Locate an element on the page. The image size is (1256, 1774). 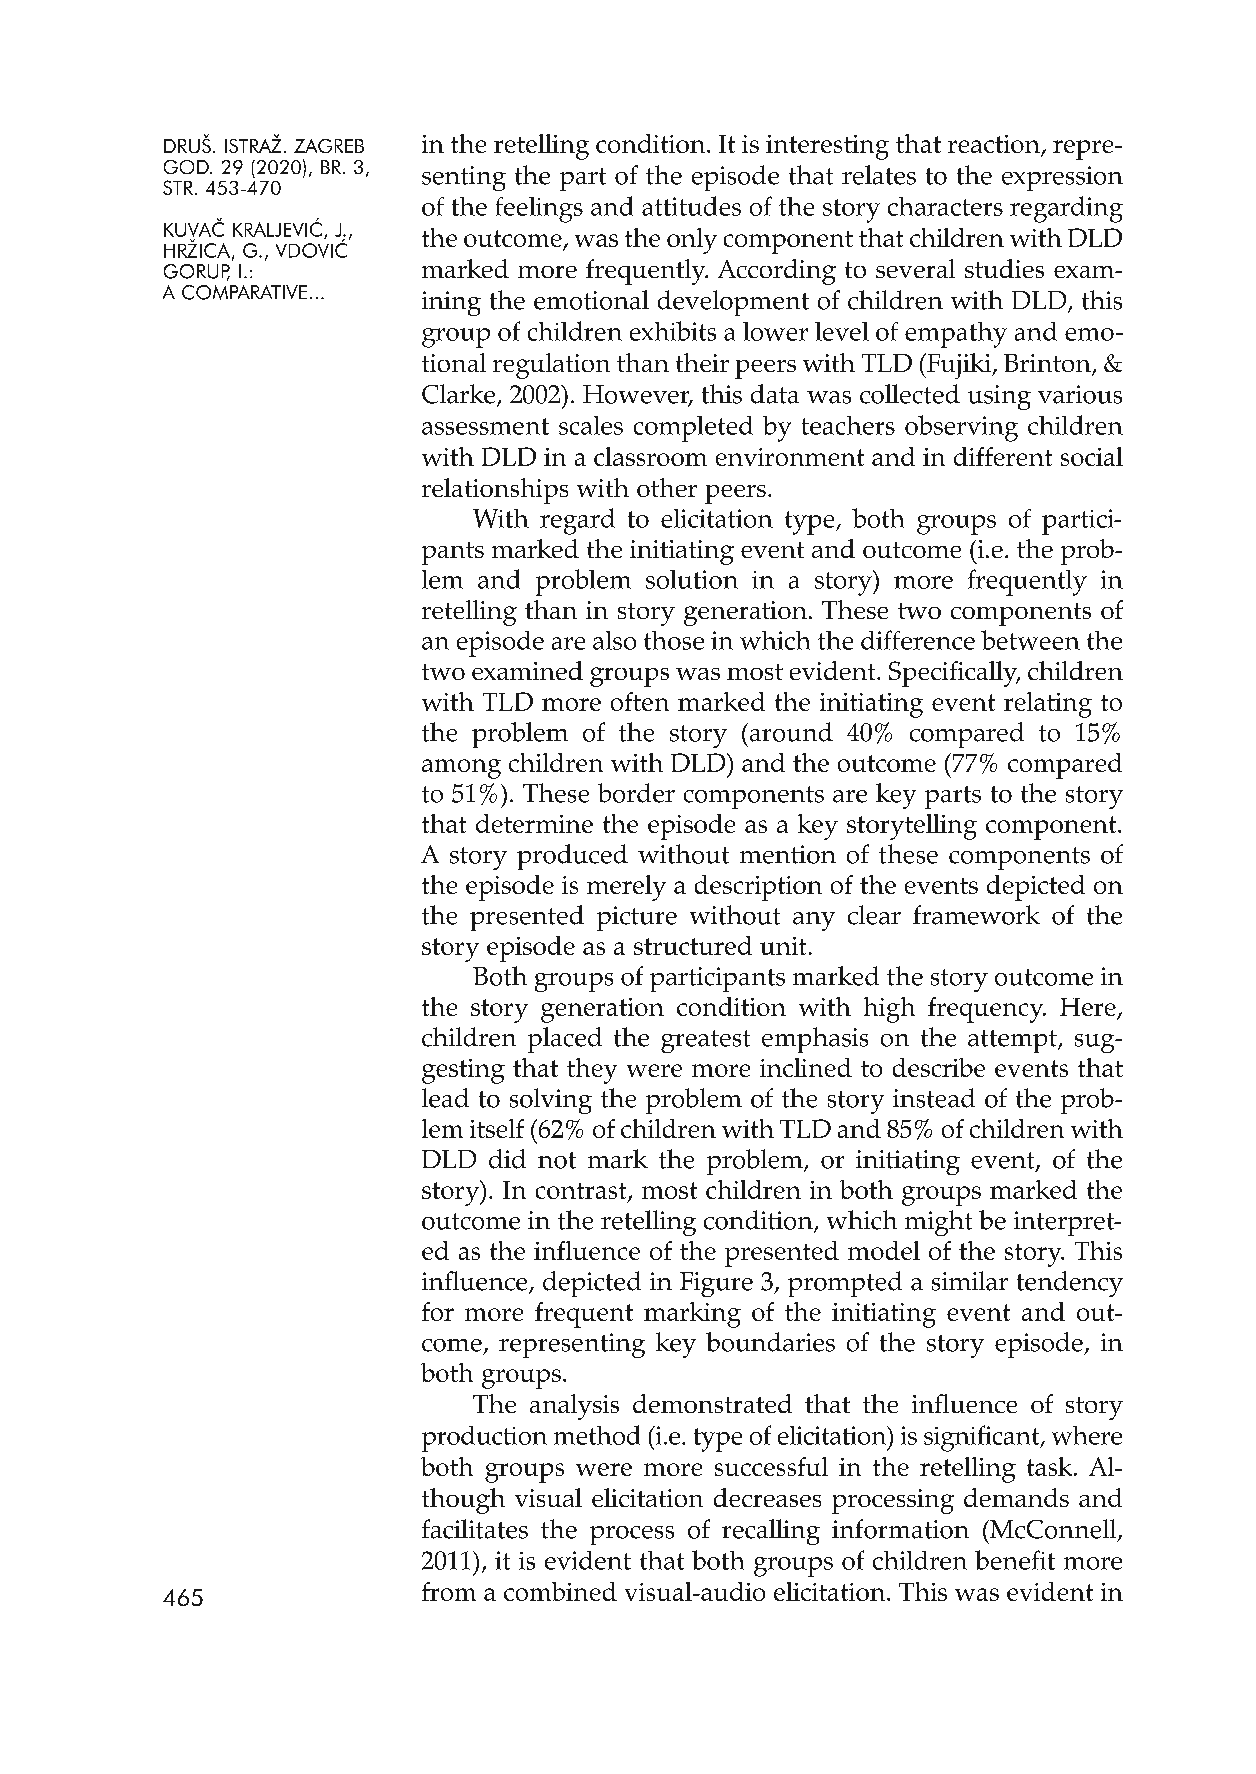
from is located at coordinates (449, 1591).
